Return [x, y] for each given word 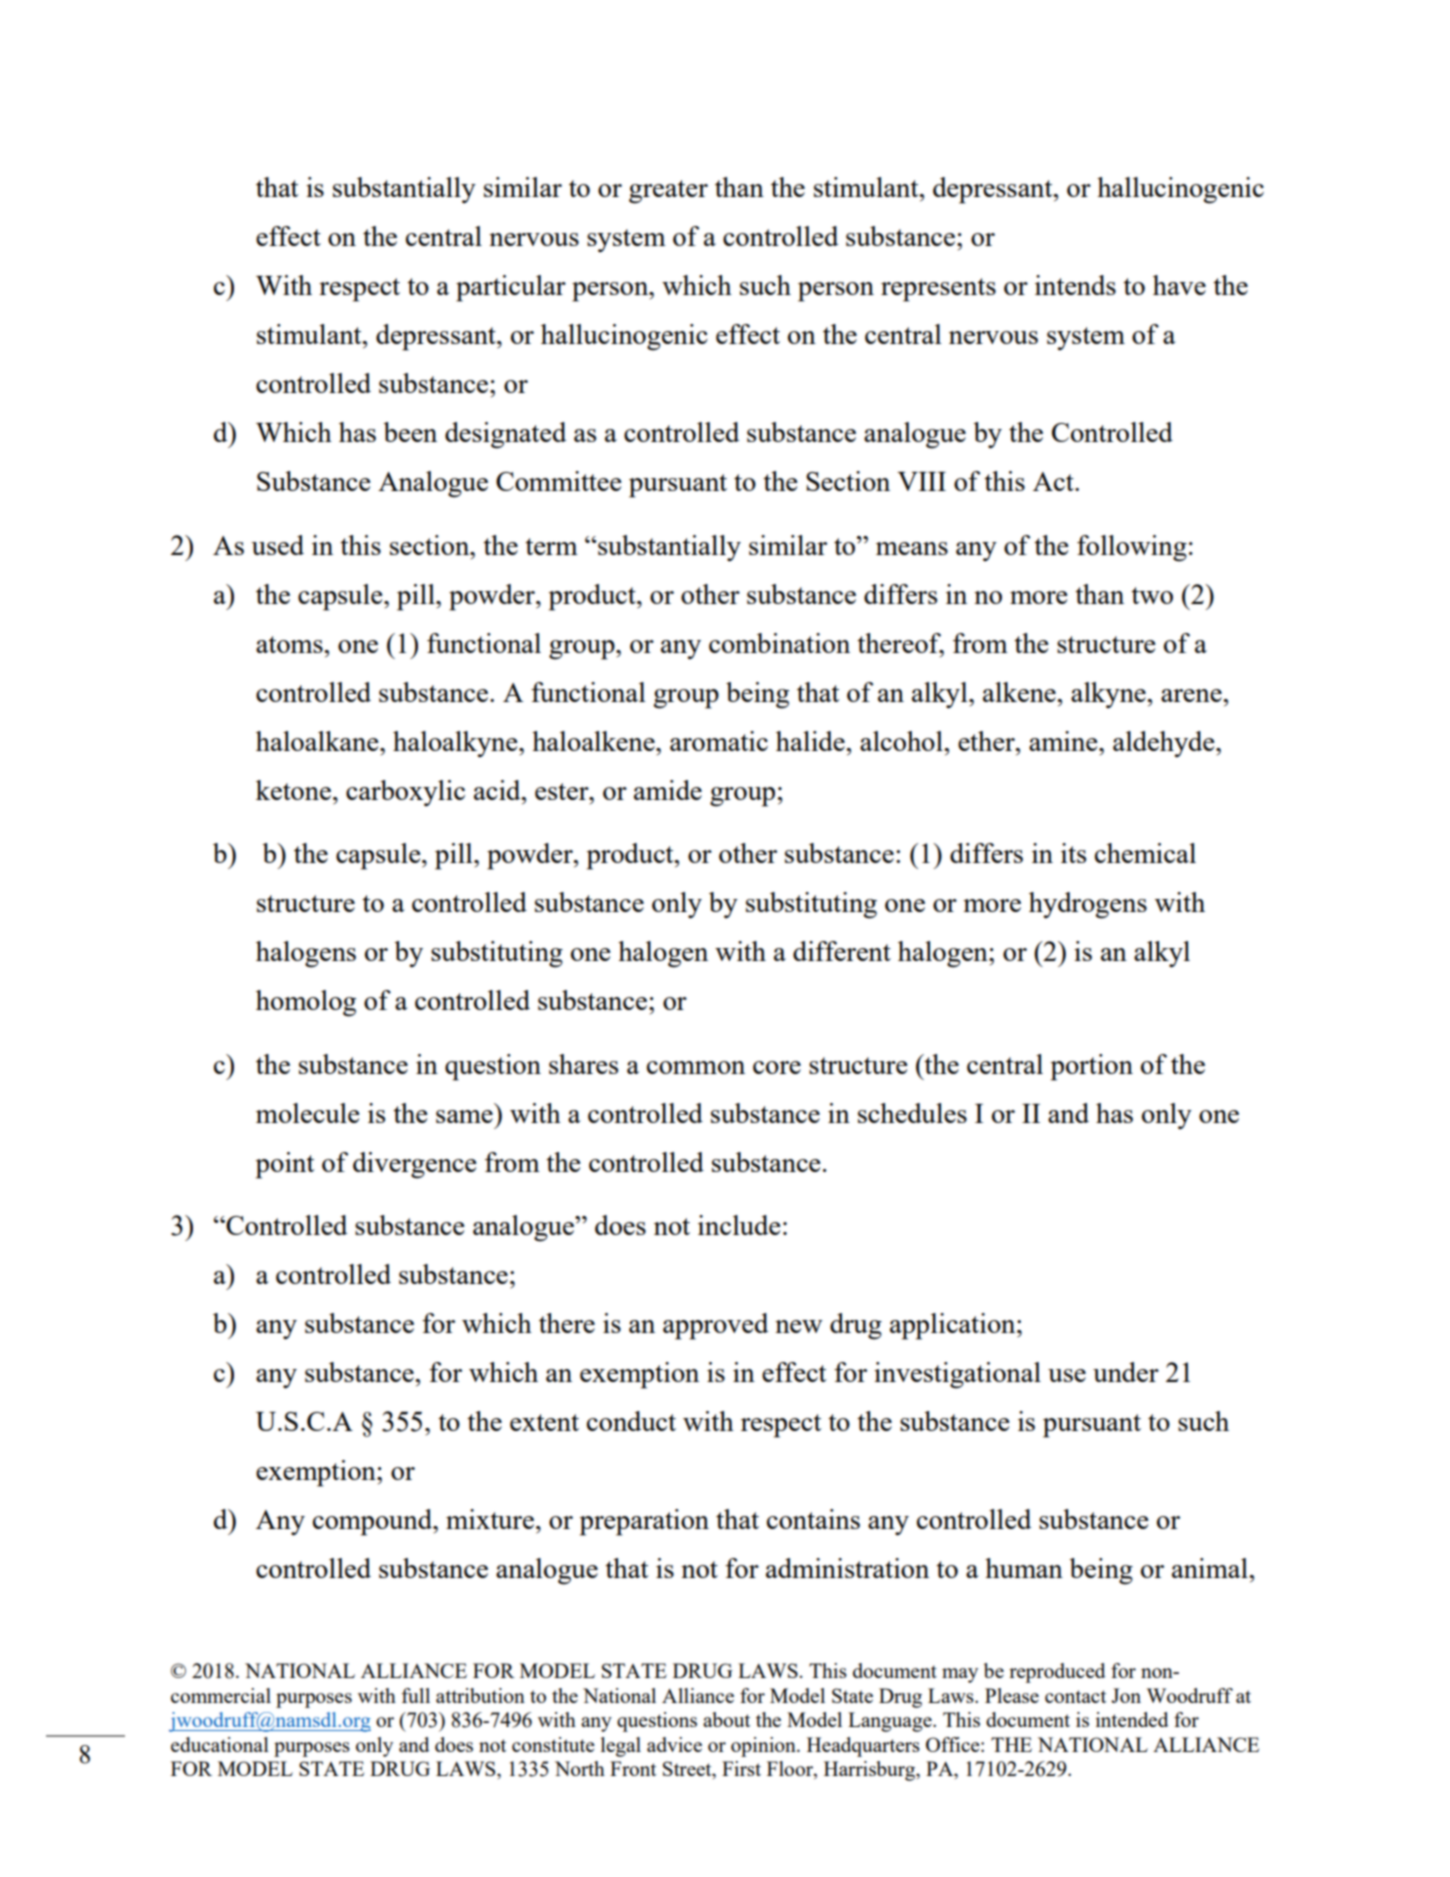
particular [511, 288]
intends [1075, 285]
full [416, 1695]
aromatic [719, 741]
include [739, 1225]
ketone [293, 790]
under [1126, 1372]
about [726, 1719]
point [285, 1165]
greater [668, 192]
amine [1064, 741]
